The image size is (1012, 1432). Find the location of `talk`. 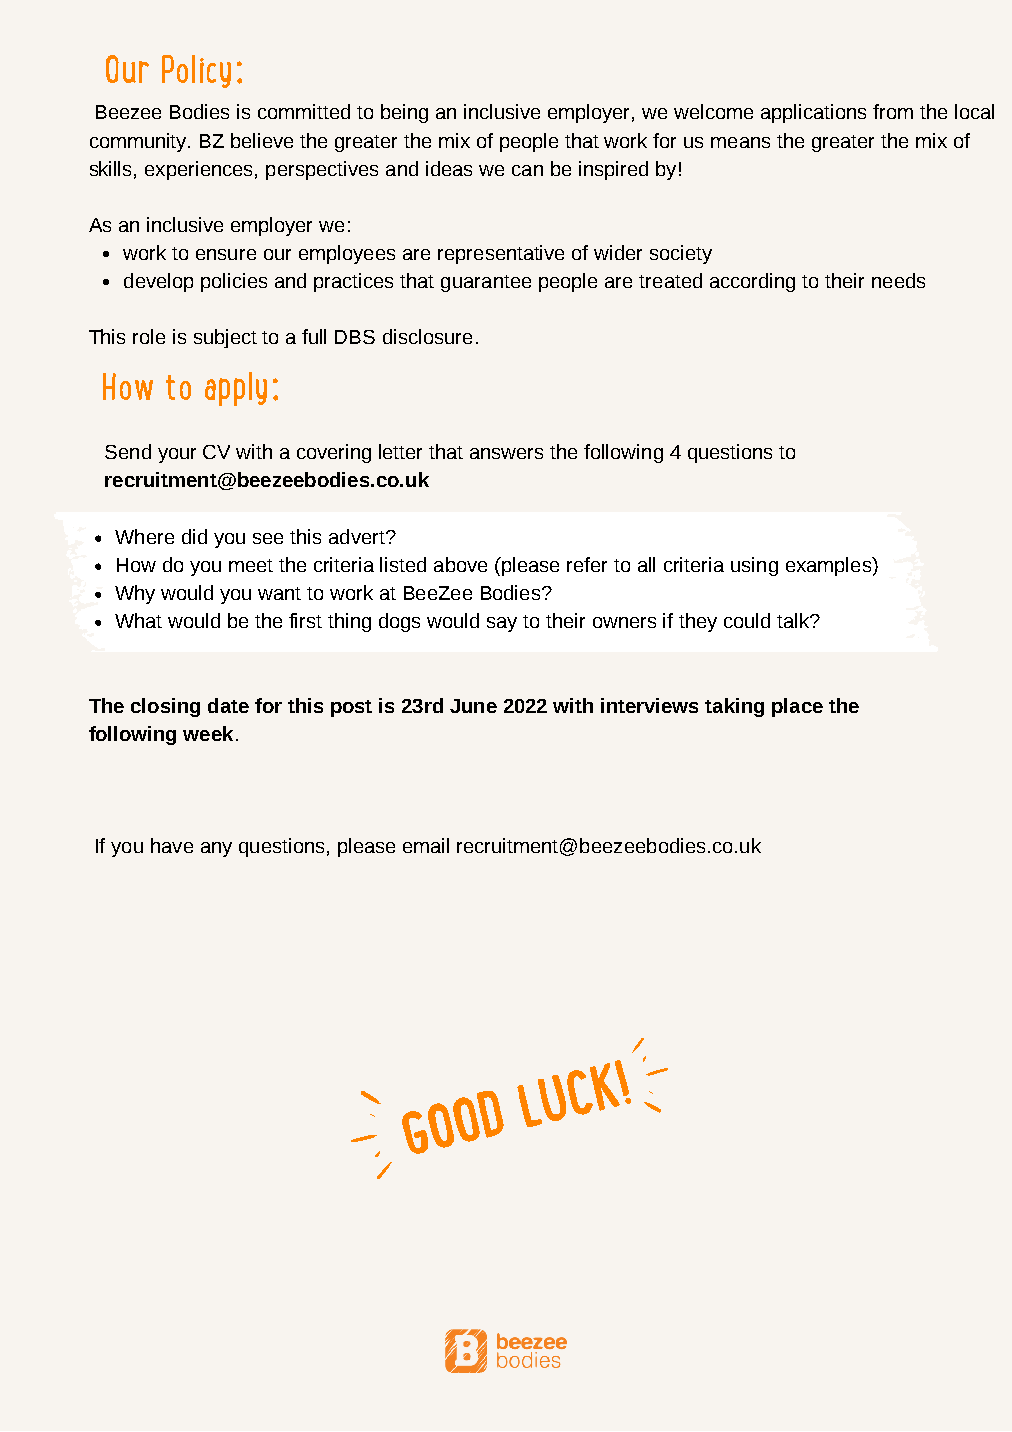

talk is located at coordinates (794, 620).
